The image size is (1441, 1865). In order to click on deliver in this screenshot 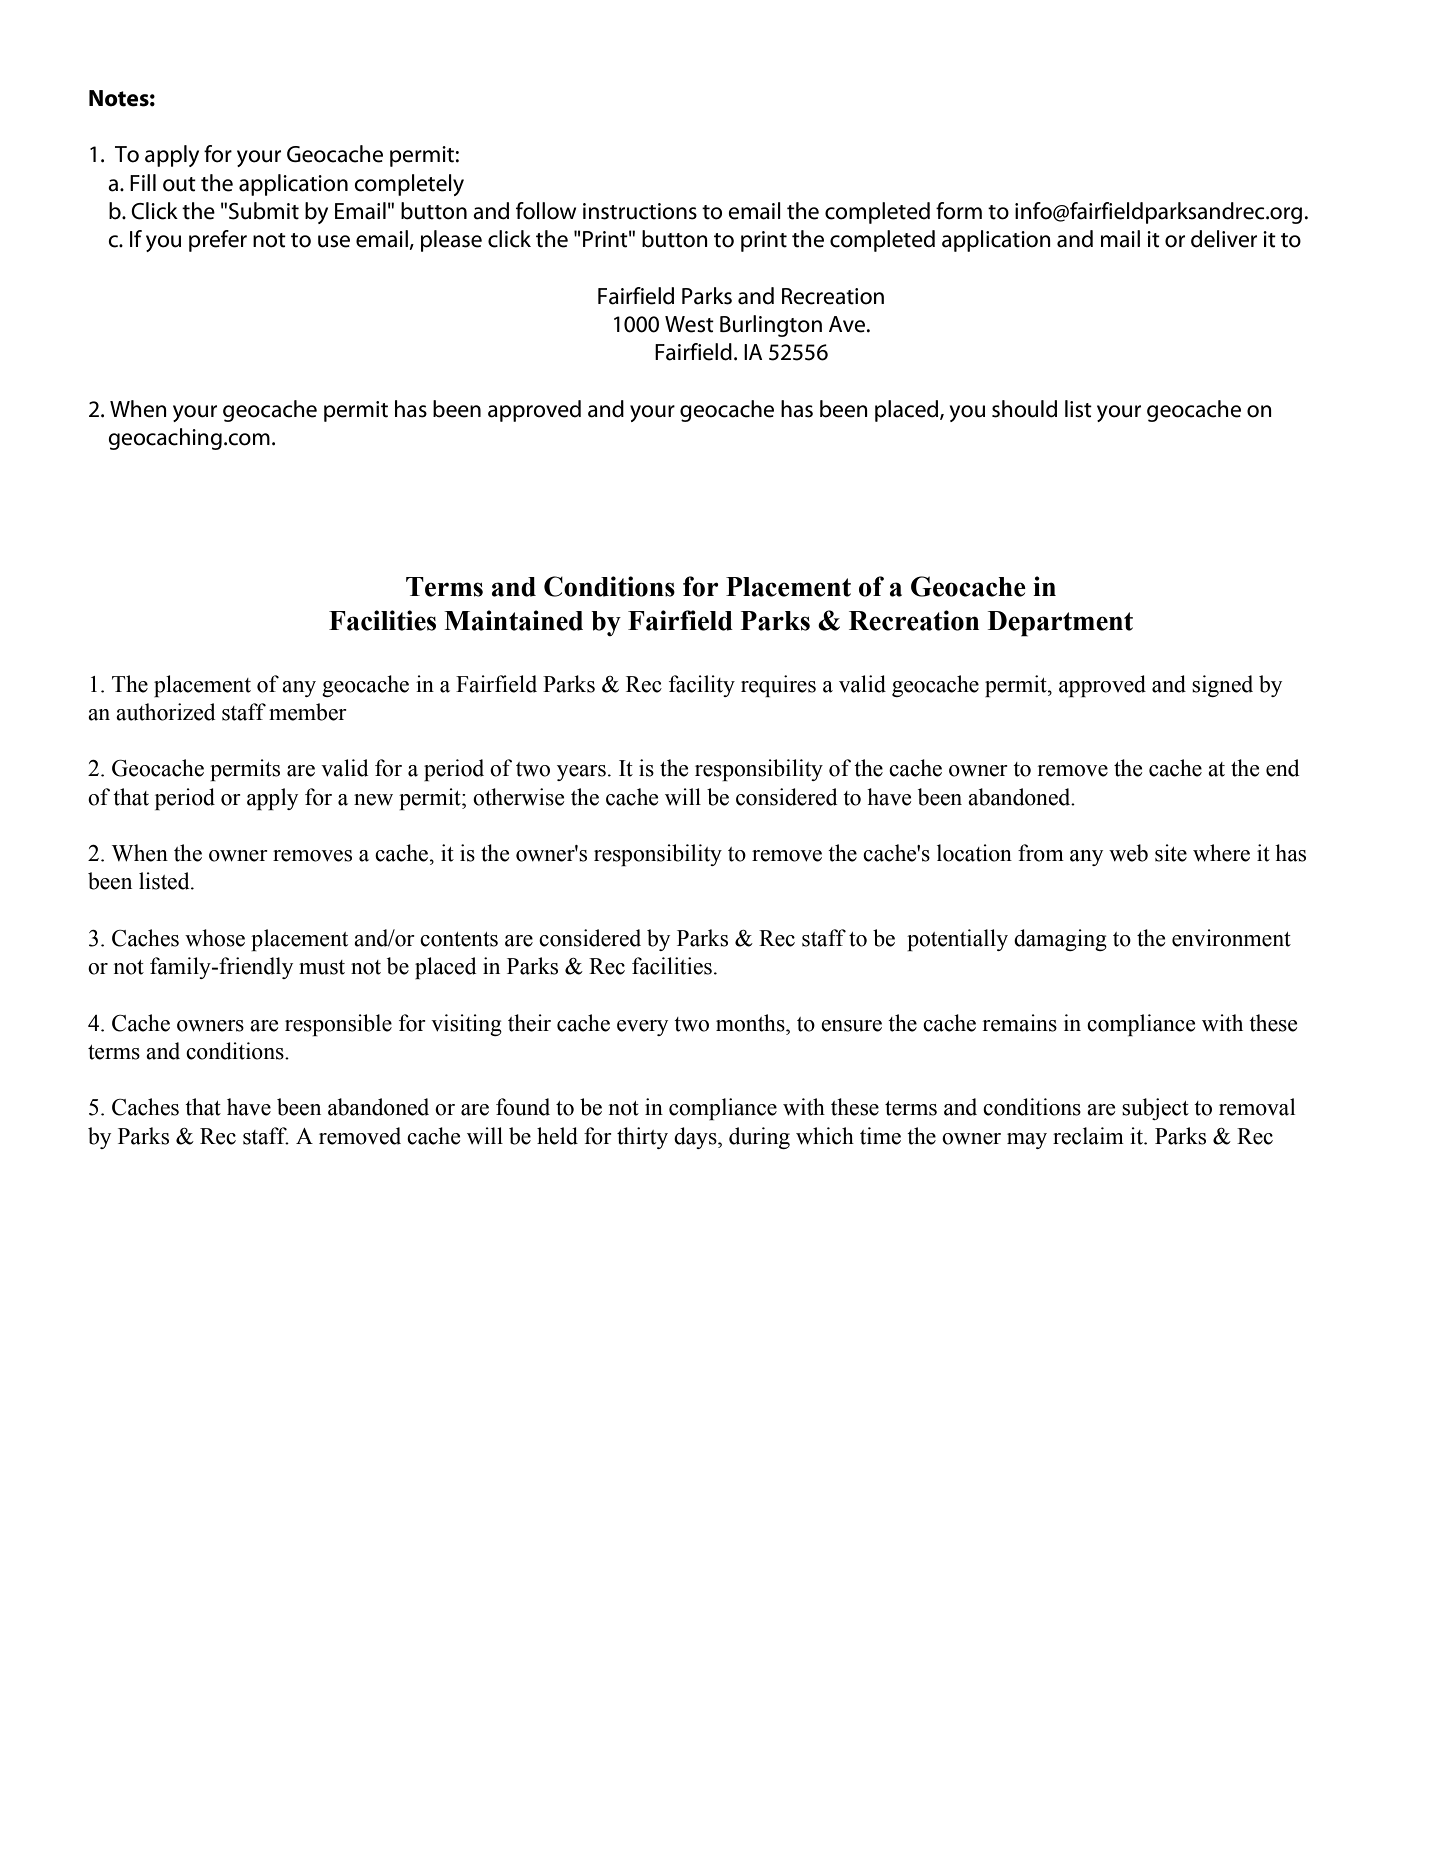, I will do `click(1224, 239)`.
